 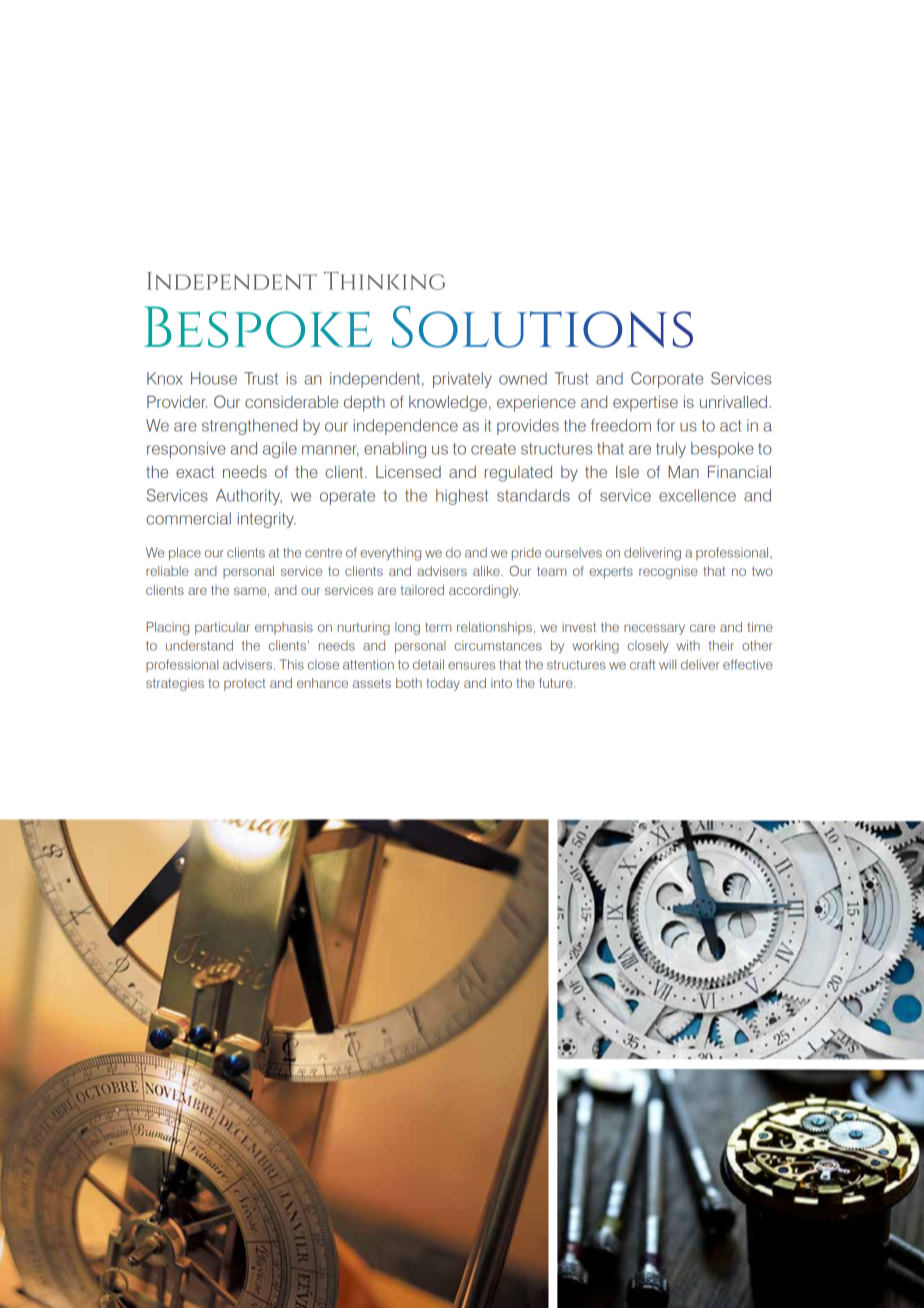 What do you see at coordinates (280, 450) in the screenshot?
I see `agile` at bounding box center [280, 450].
